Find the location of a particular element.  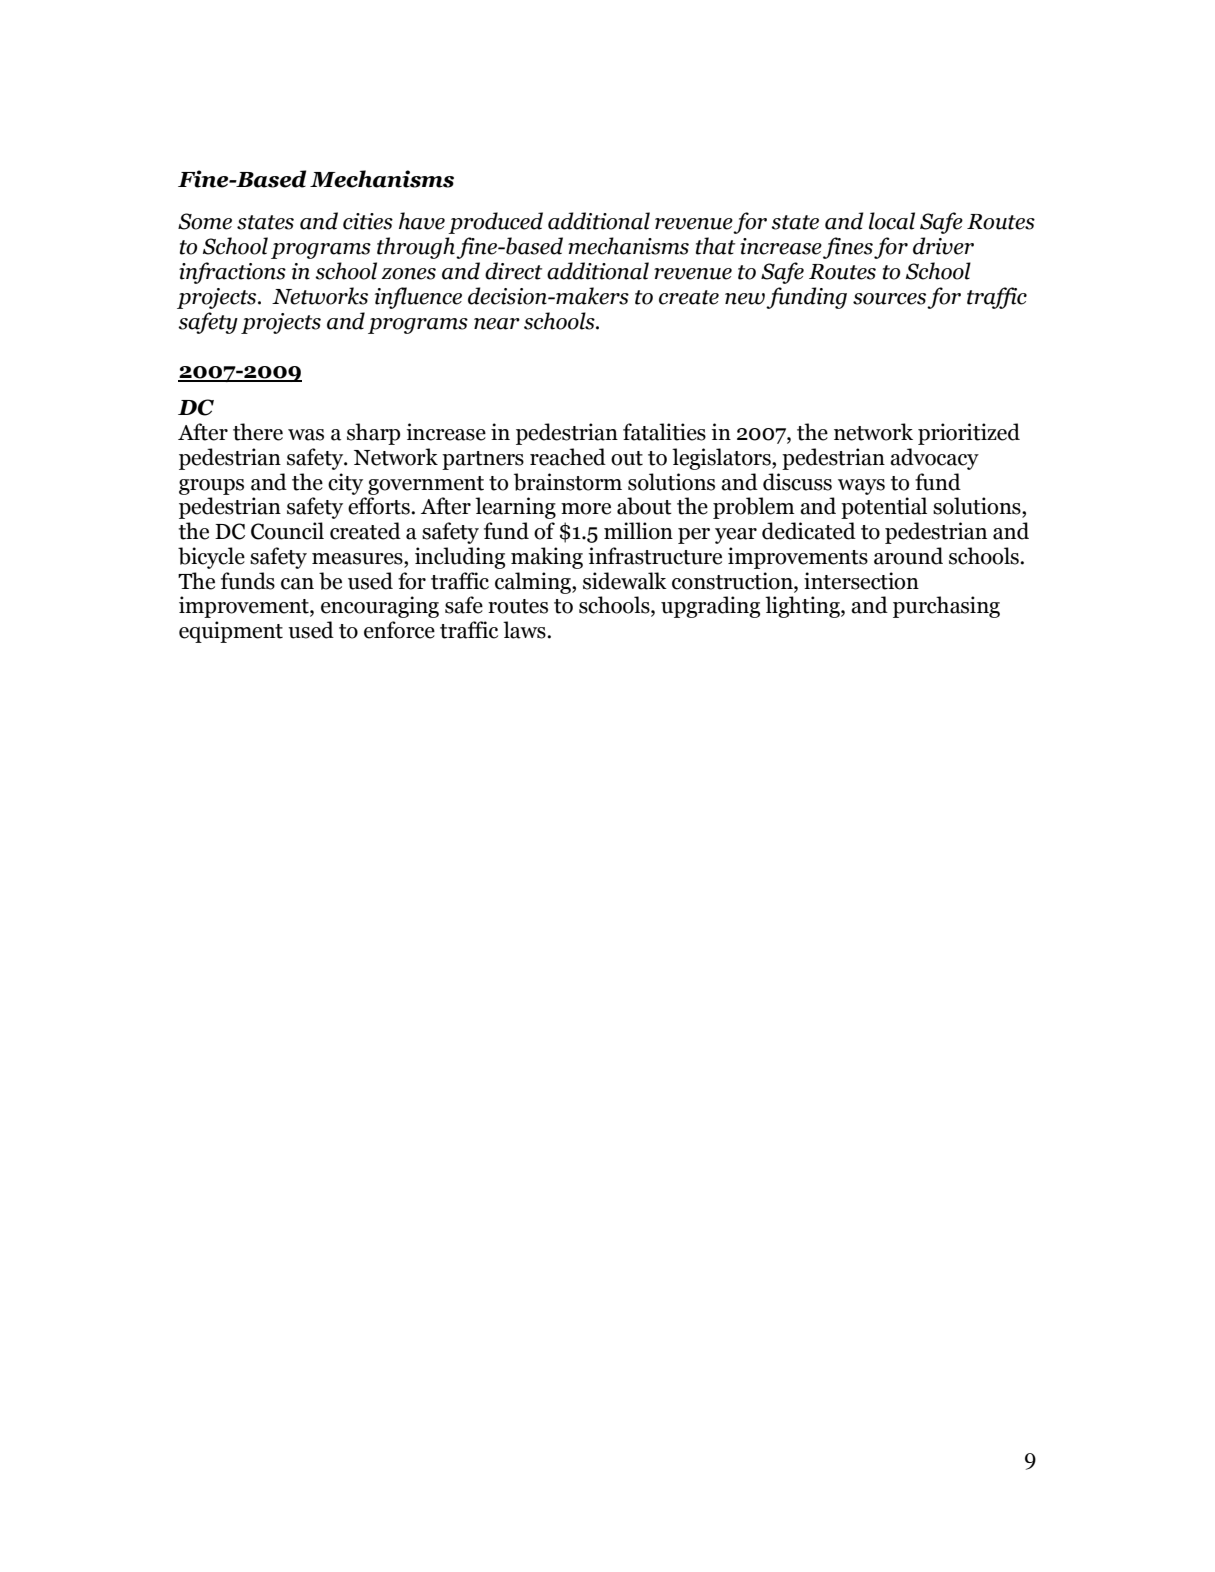

local is located at coordinates (892, 221).
